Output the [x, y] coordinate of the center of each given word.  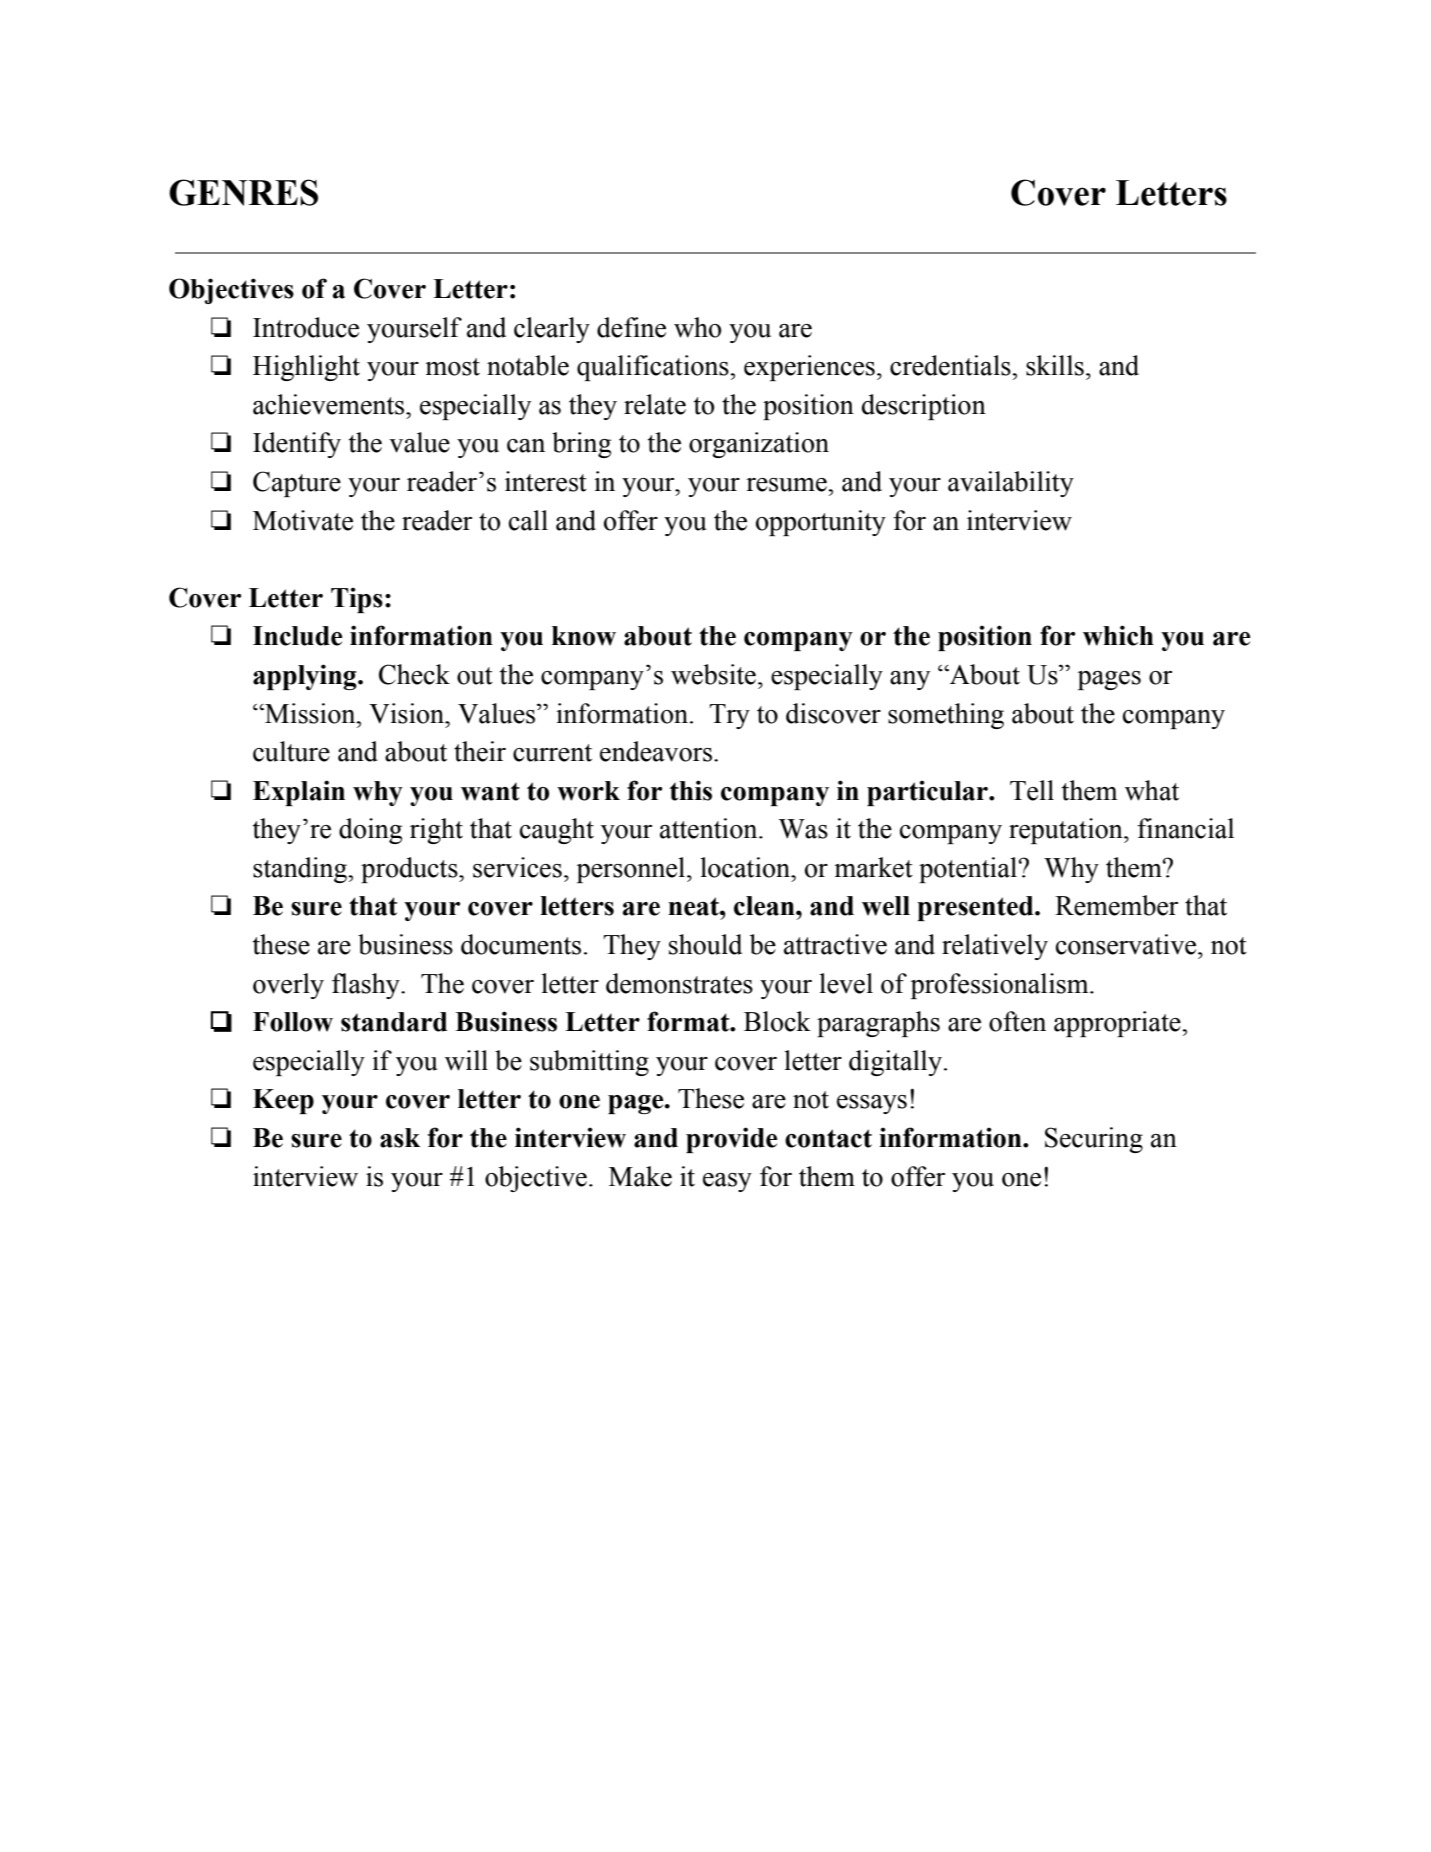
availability [1011, 484]
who [697, 327]
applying [306, 677]
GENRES [243, 192]
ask [400, 1138]
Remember [1116, 905]
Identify [297, 445]
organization [759, 445]
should [705, 944]
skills [1055, 365]
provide [732, 1140]
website [713, 674]
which [1118, 635]
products [410, 870]
